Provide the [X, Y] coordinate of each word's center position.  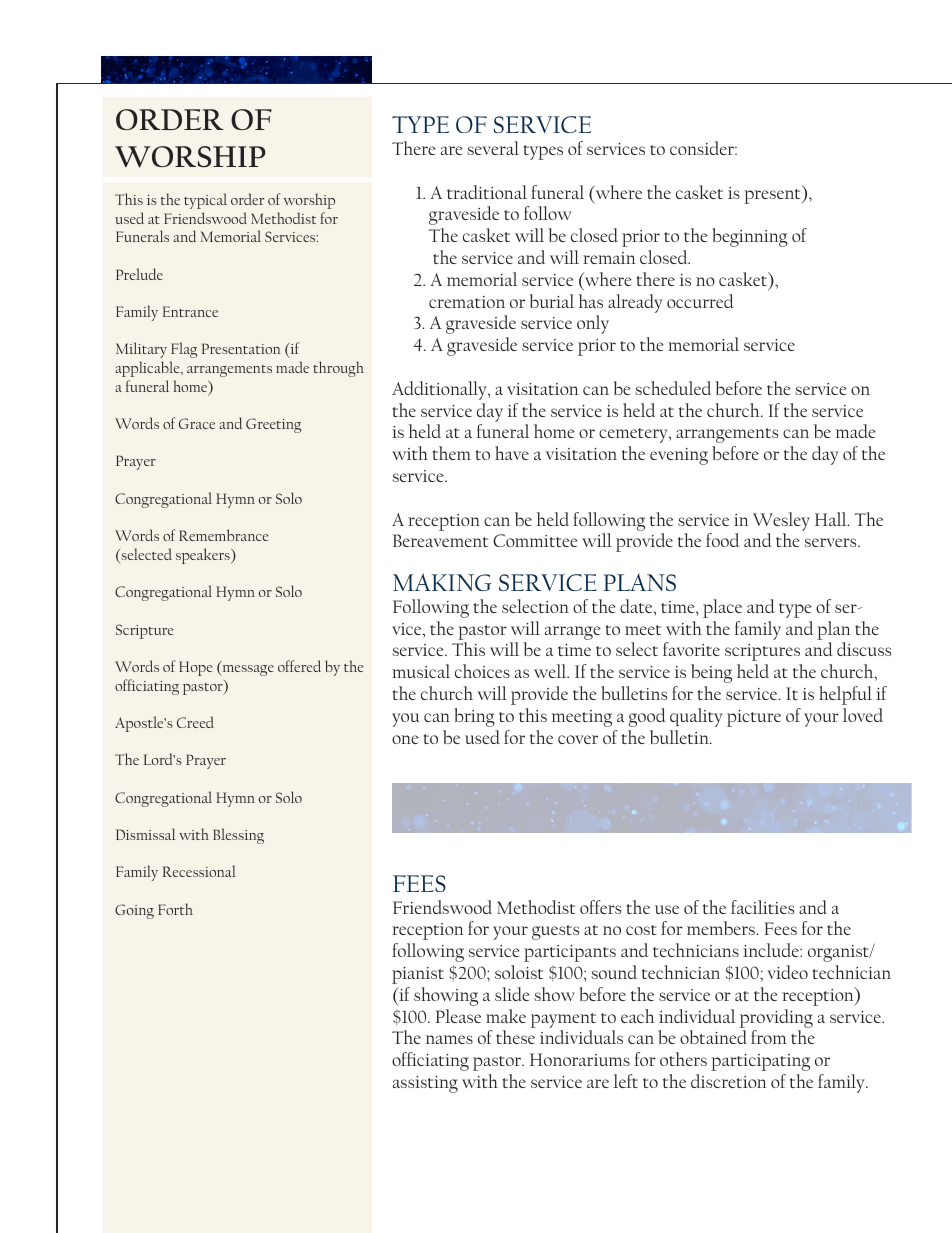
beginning [750, 237]
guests [555, 932]
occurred [700, 301]
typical [205, 201]
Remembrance [224, 535]
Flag [184, 350]
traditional [487, 192]
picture [754, 718]
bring [474, 717]
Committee [535, 540]
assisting [425, 1084]
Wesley [781, 521]
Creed [195, 722]
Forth [175, 909]
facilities [762, 907]
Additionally [440, 390]
